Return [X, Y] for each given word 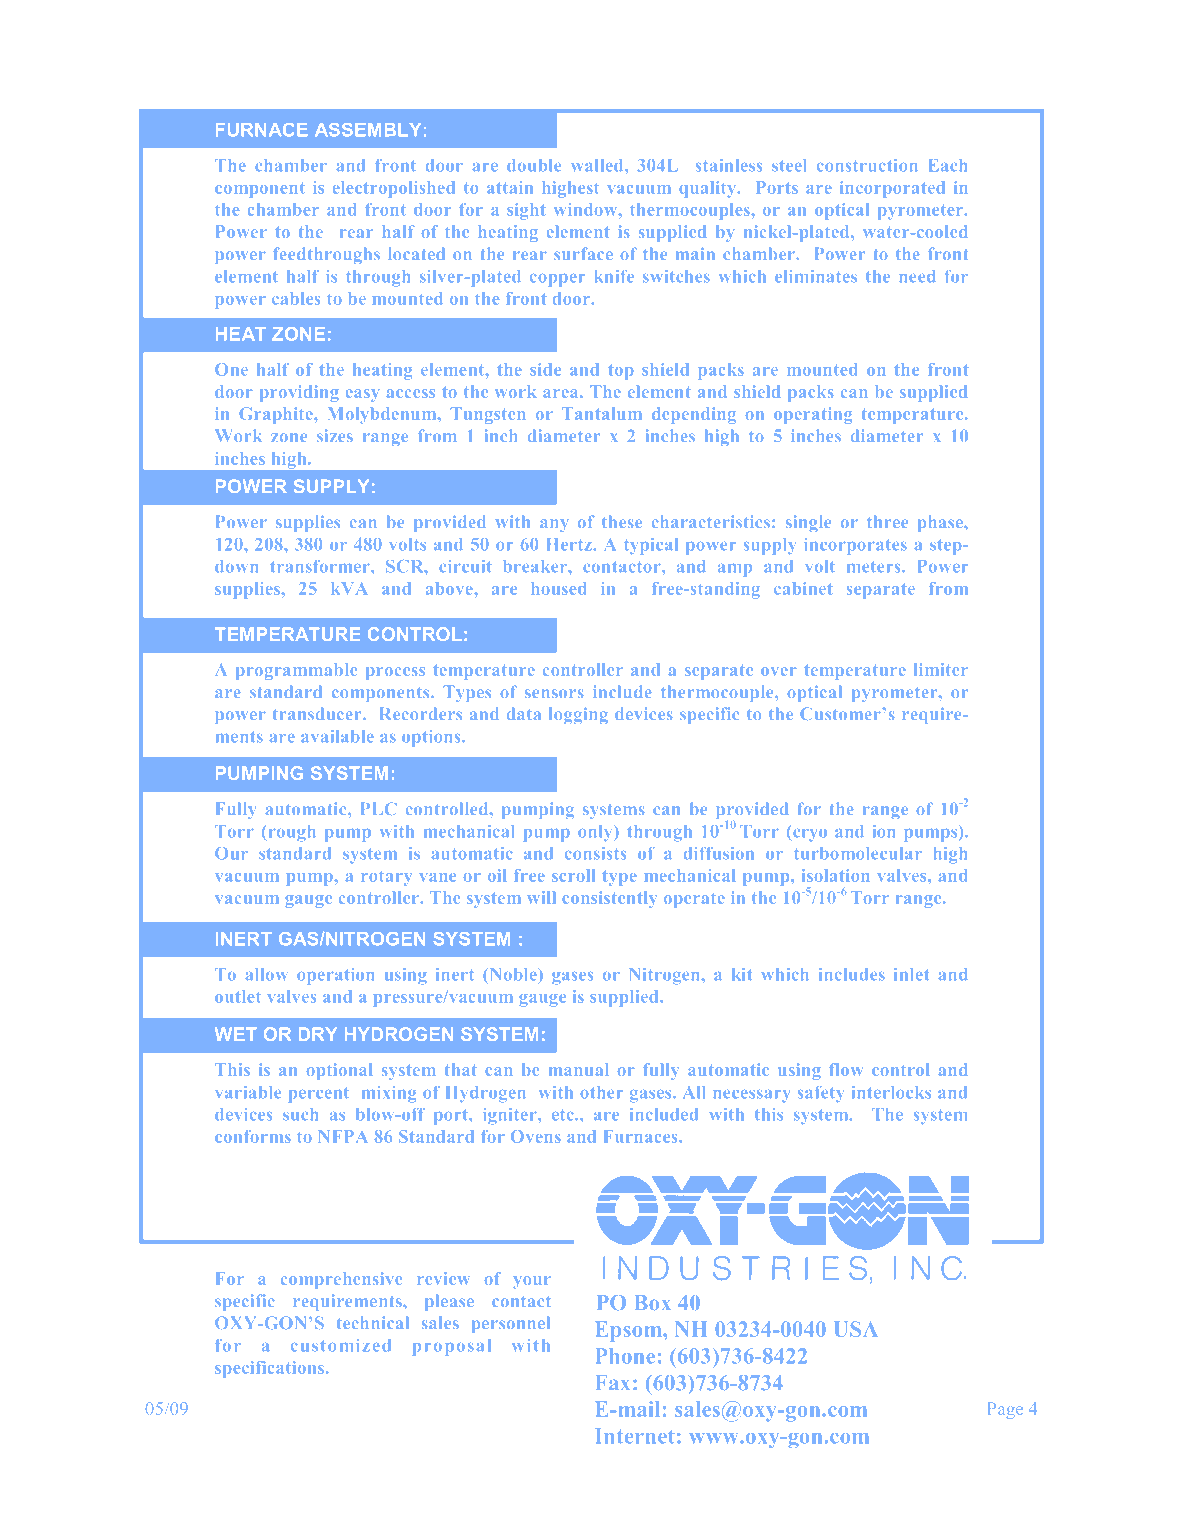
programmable [296, 671]
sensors [554, 693]
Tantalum [602, 413]
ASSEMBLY [368, 130]
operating [813, 415]
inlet [911, 974]
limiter [941, 669]
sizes [335, 435]
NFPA [343, 1136]
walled [598, 165]
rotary [386, 878]
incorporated [892, 189]
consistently [609, 899]
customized [341, 1345]
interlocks [891, 1092]
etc [564, 1115]
